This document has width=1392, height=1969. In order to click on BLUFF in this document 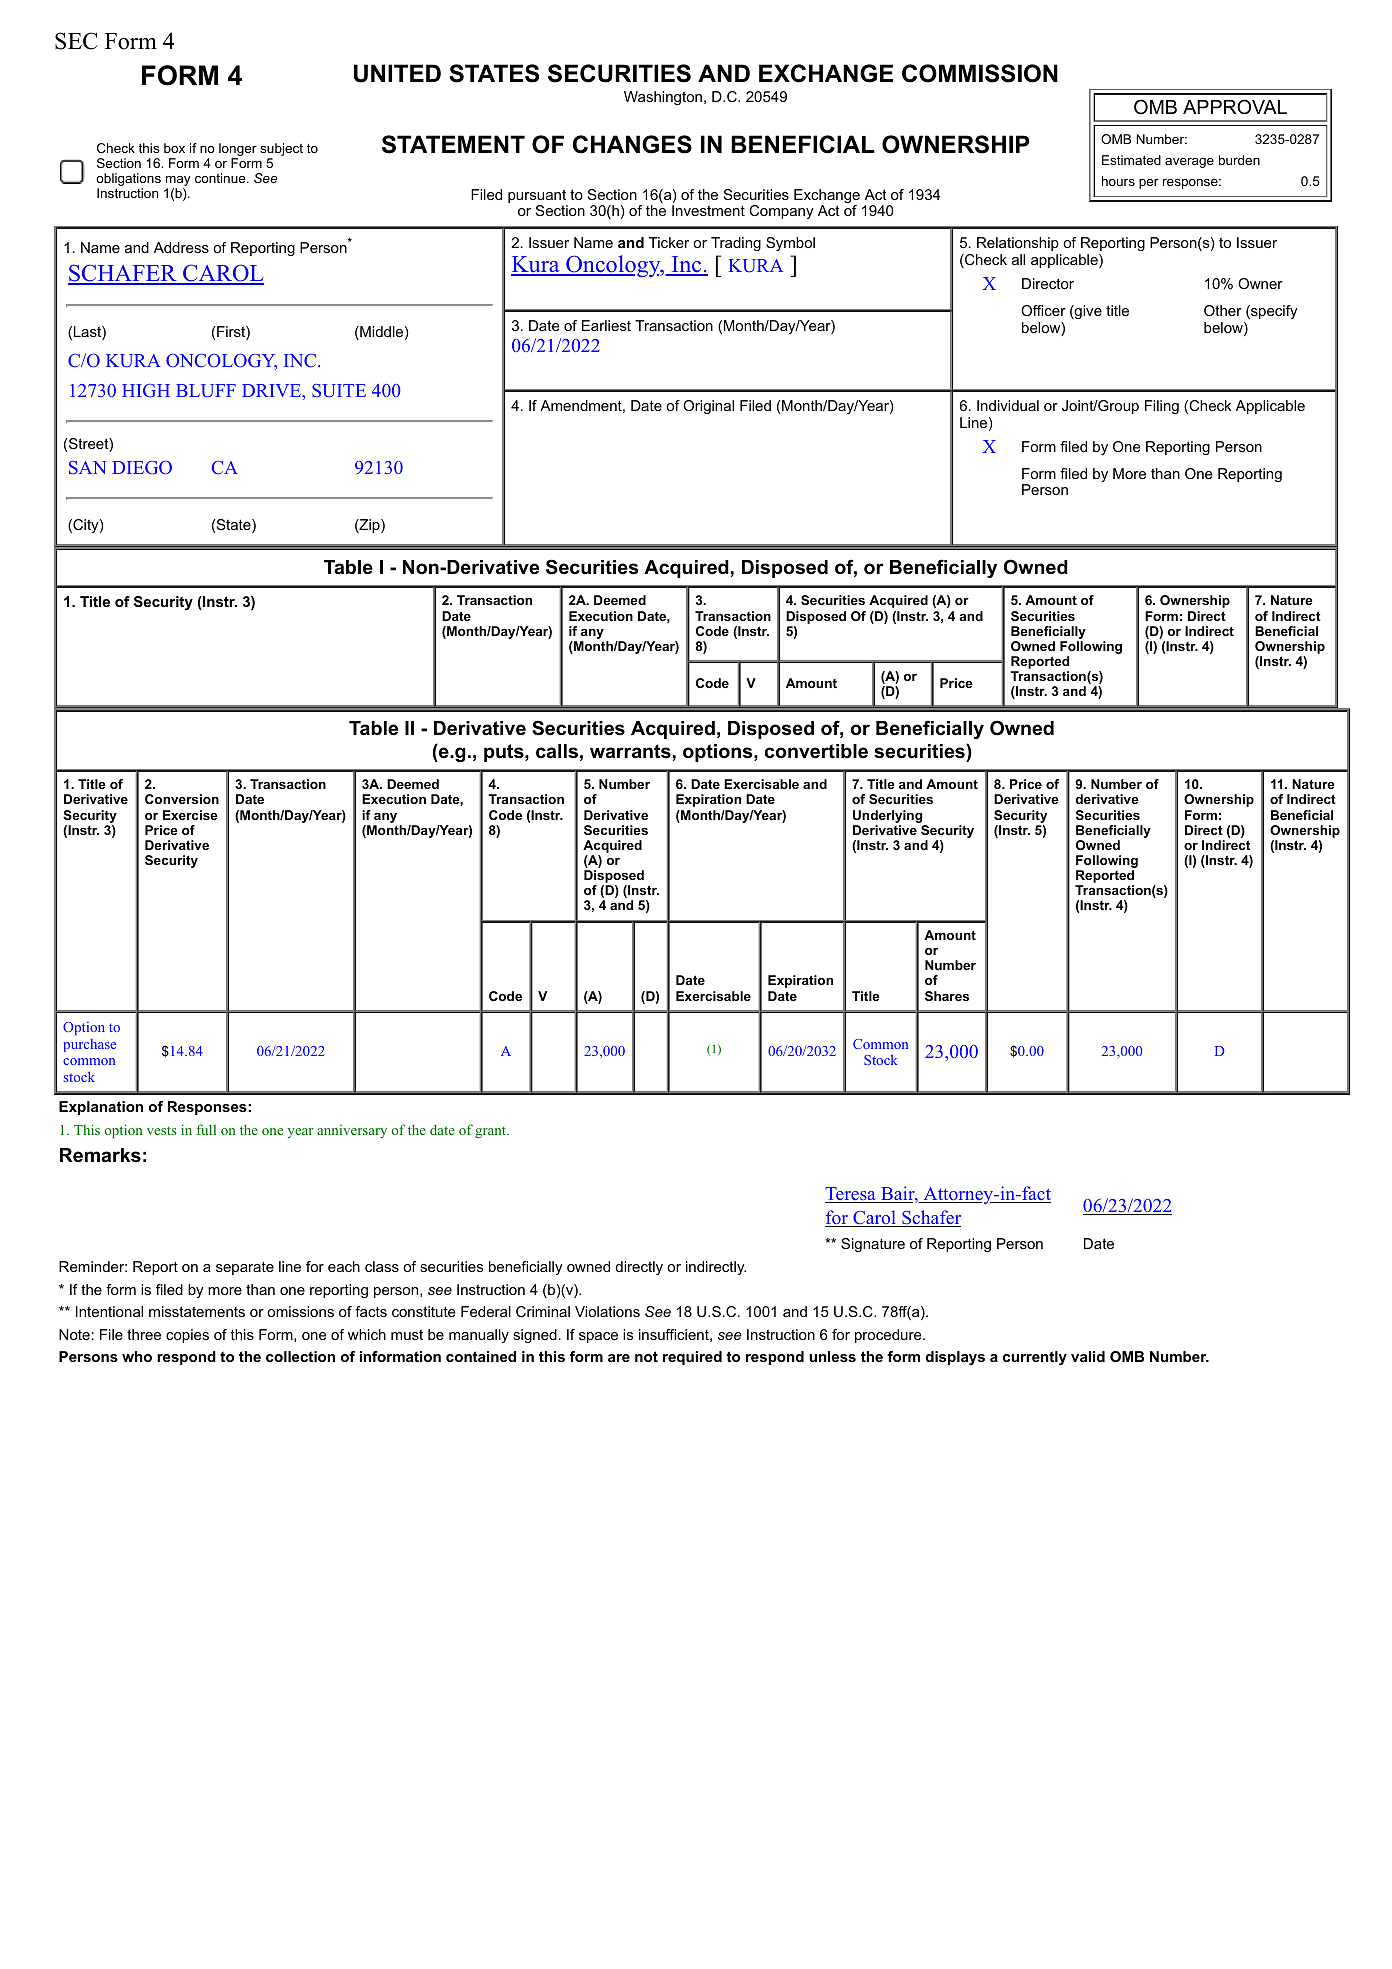, I will do `click(206, 391)`.
